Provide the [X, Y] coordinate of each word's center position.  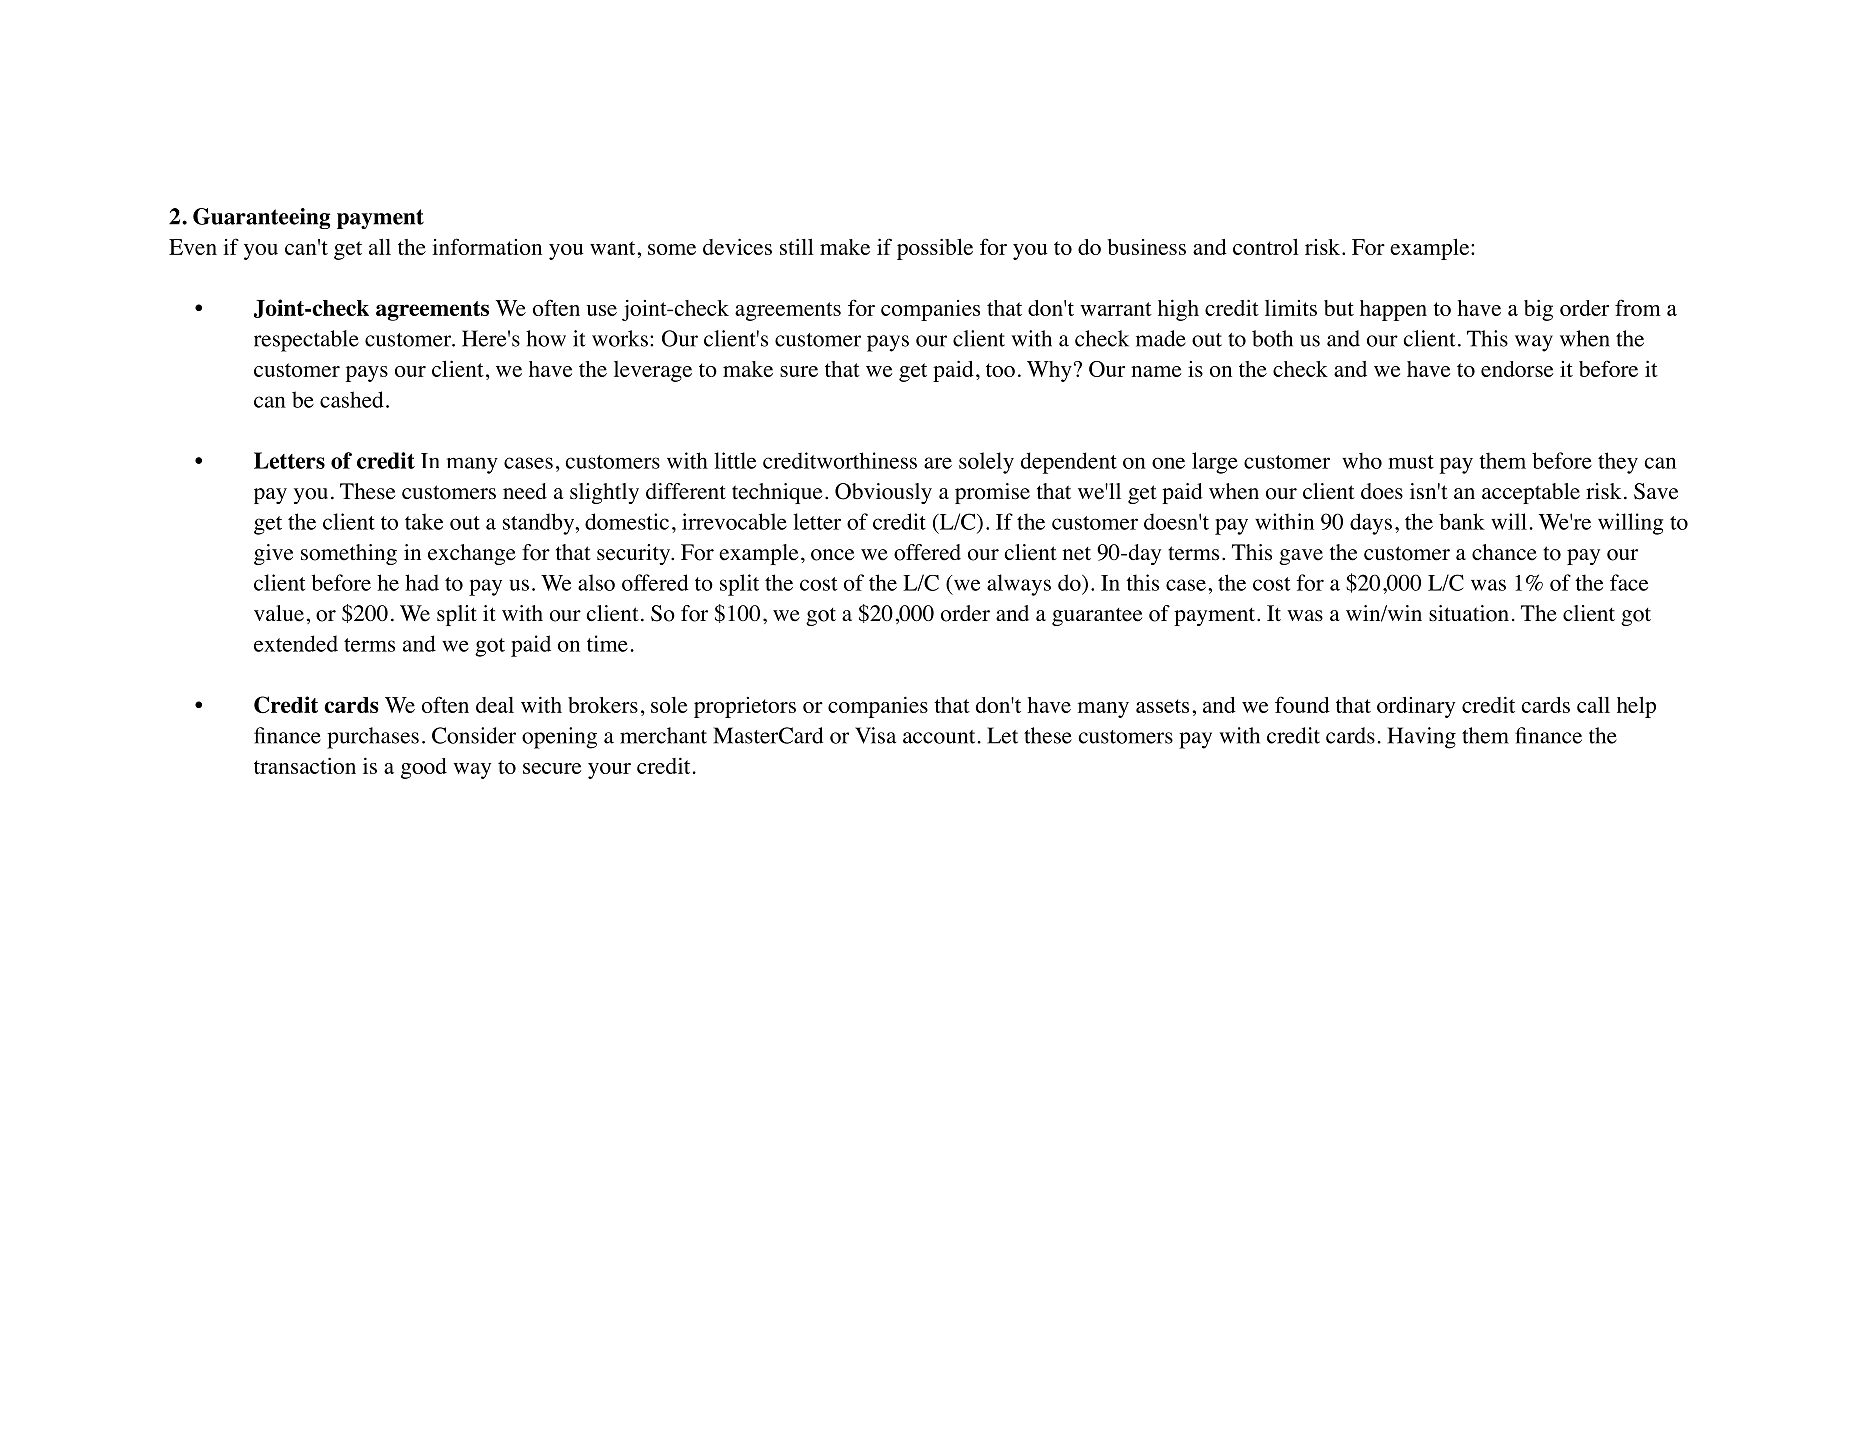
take [424, 521]
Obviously [883, 493]
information [487, 246]
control [1266, 246]
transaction [305, 765]
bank [1462, 521]
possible [935, 249]
